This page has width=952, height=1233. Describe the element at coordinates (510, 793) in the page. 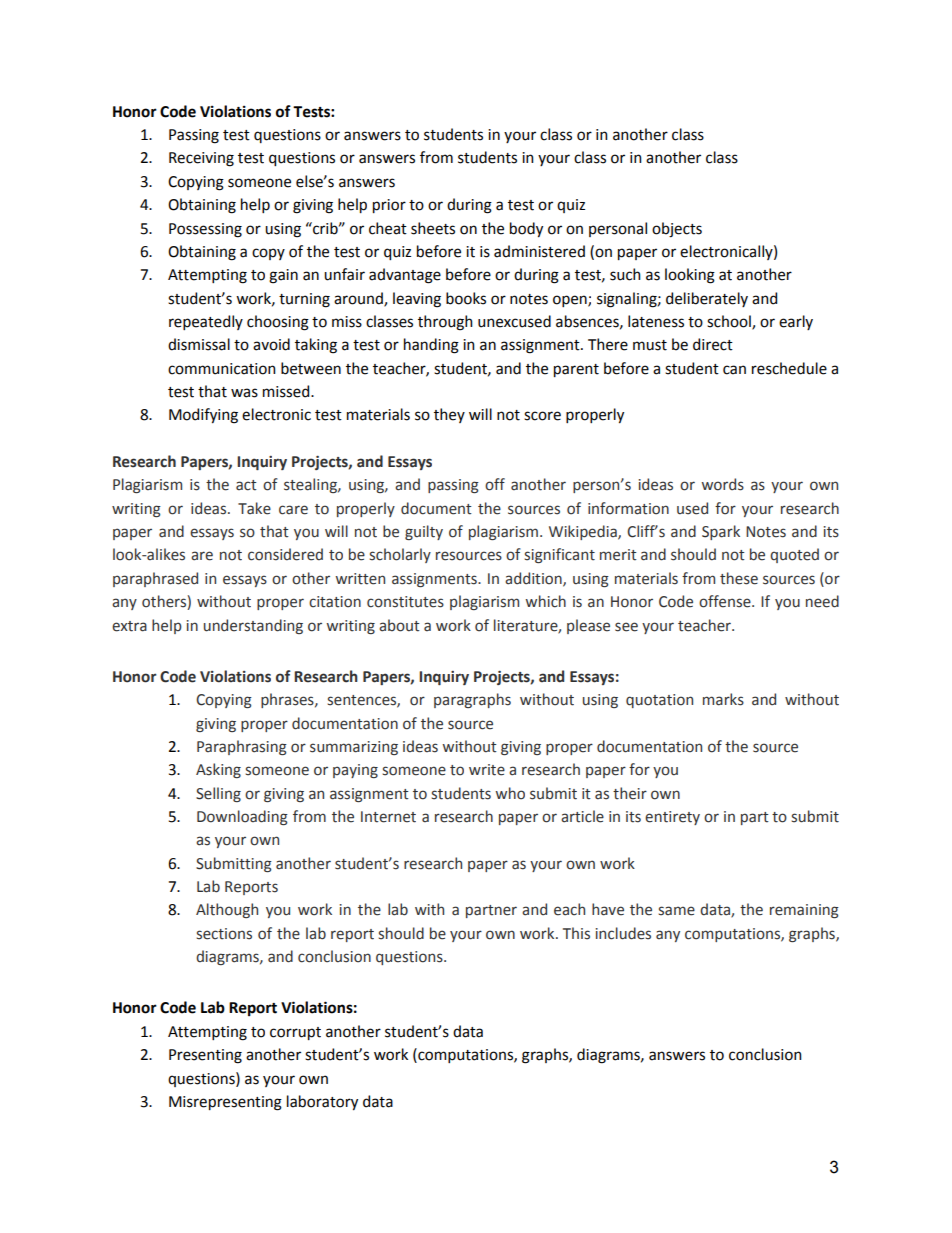

I see `who` at that location.
